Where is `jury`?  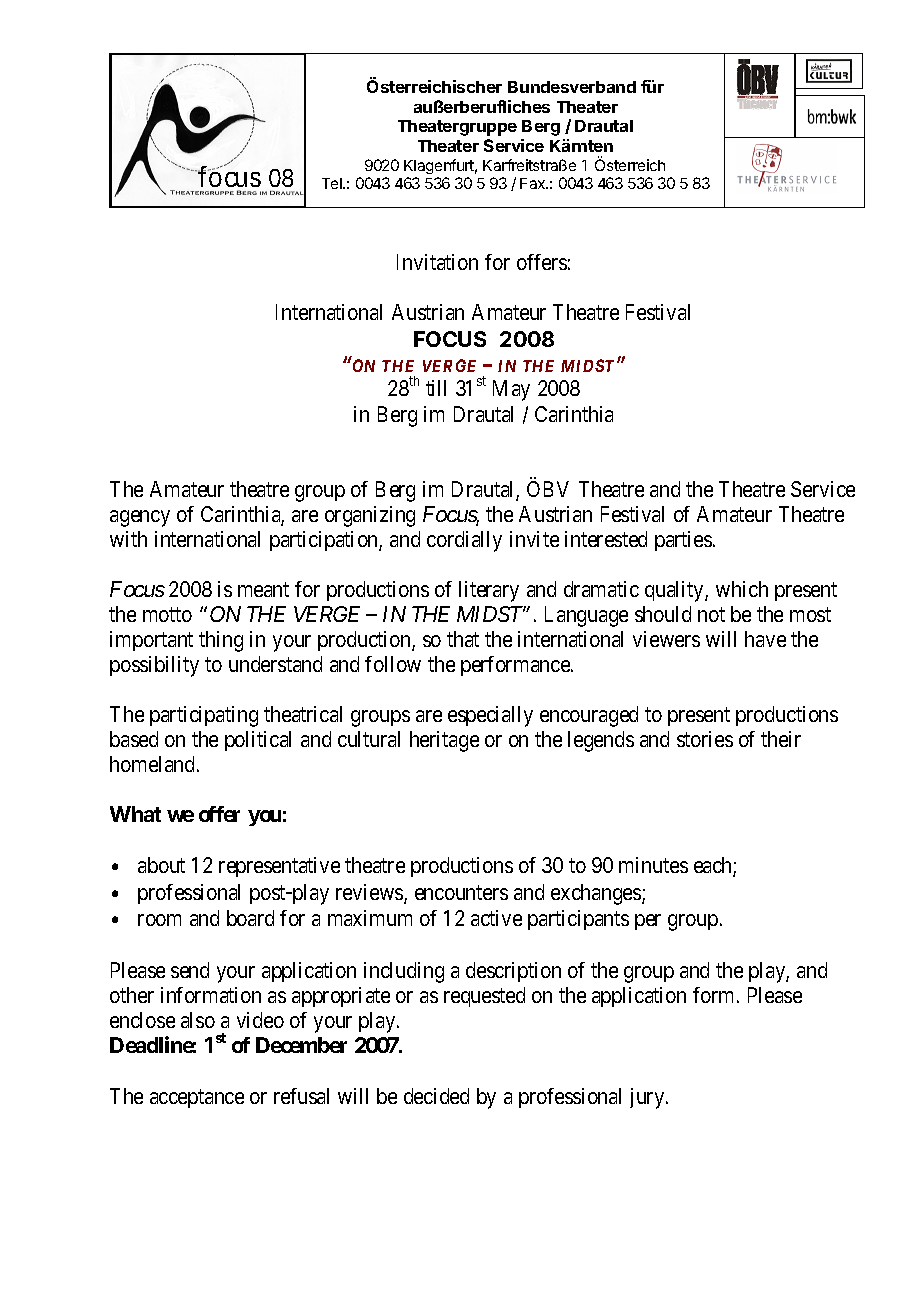
jury is located at coordinates (648, 1098).
